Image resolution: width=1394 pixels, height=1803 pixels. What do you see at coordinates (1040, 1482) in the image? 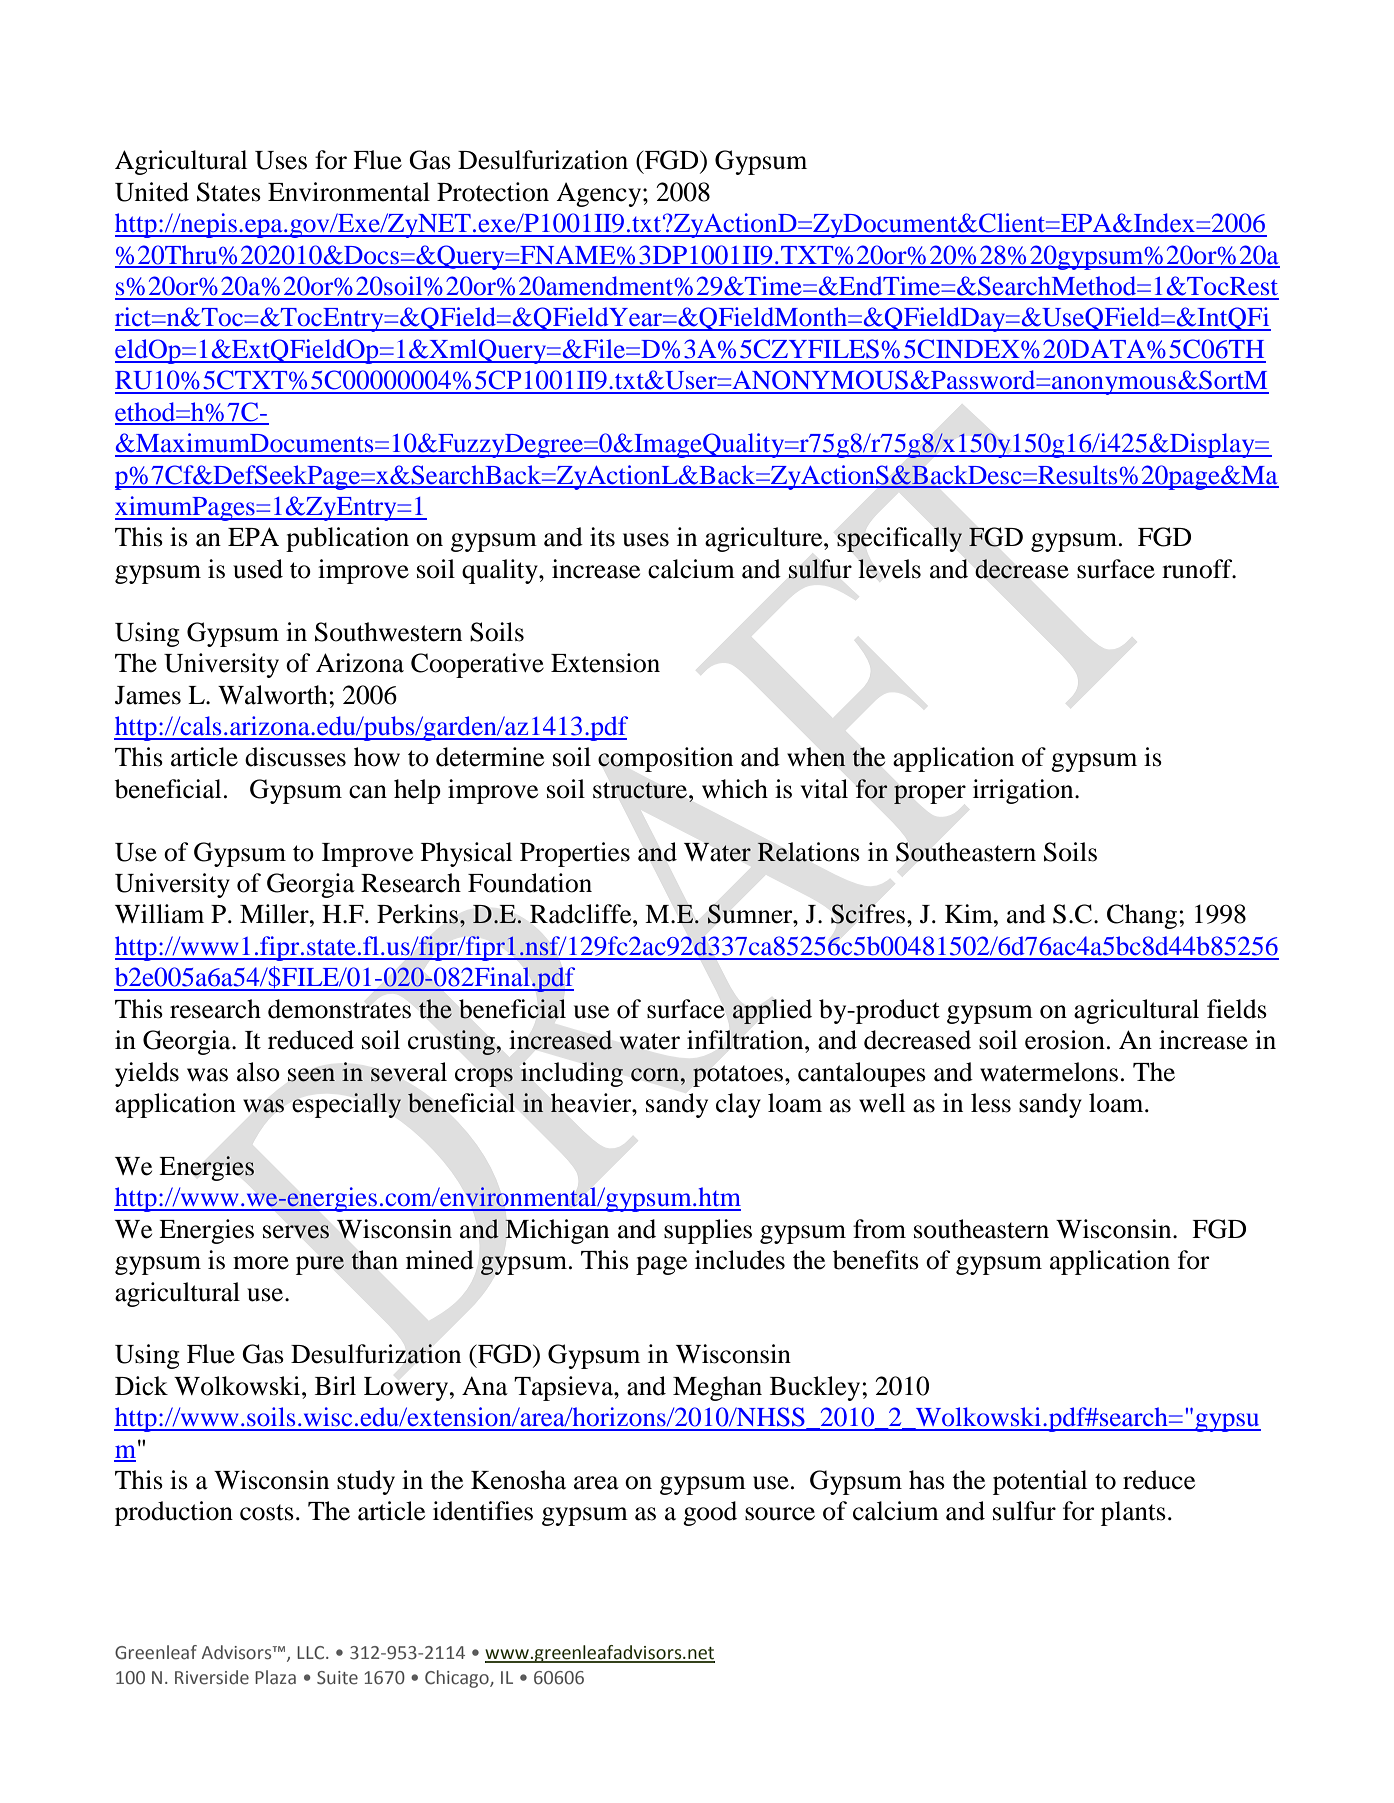
I see `potential` at bounding box center [1040, 1482].
